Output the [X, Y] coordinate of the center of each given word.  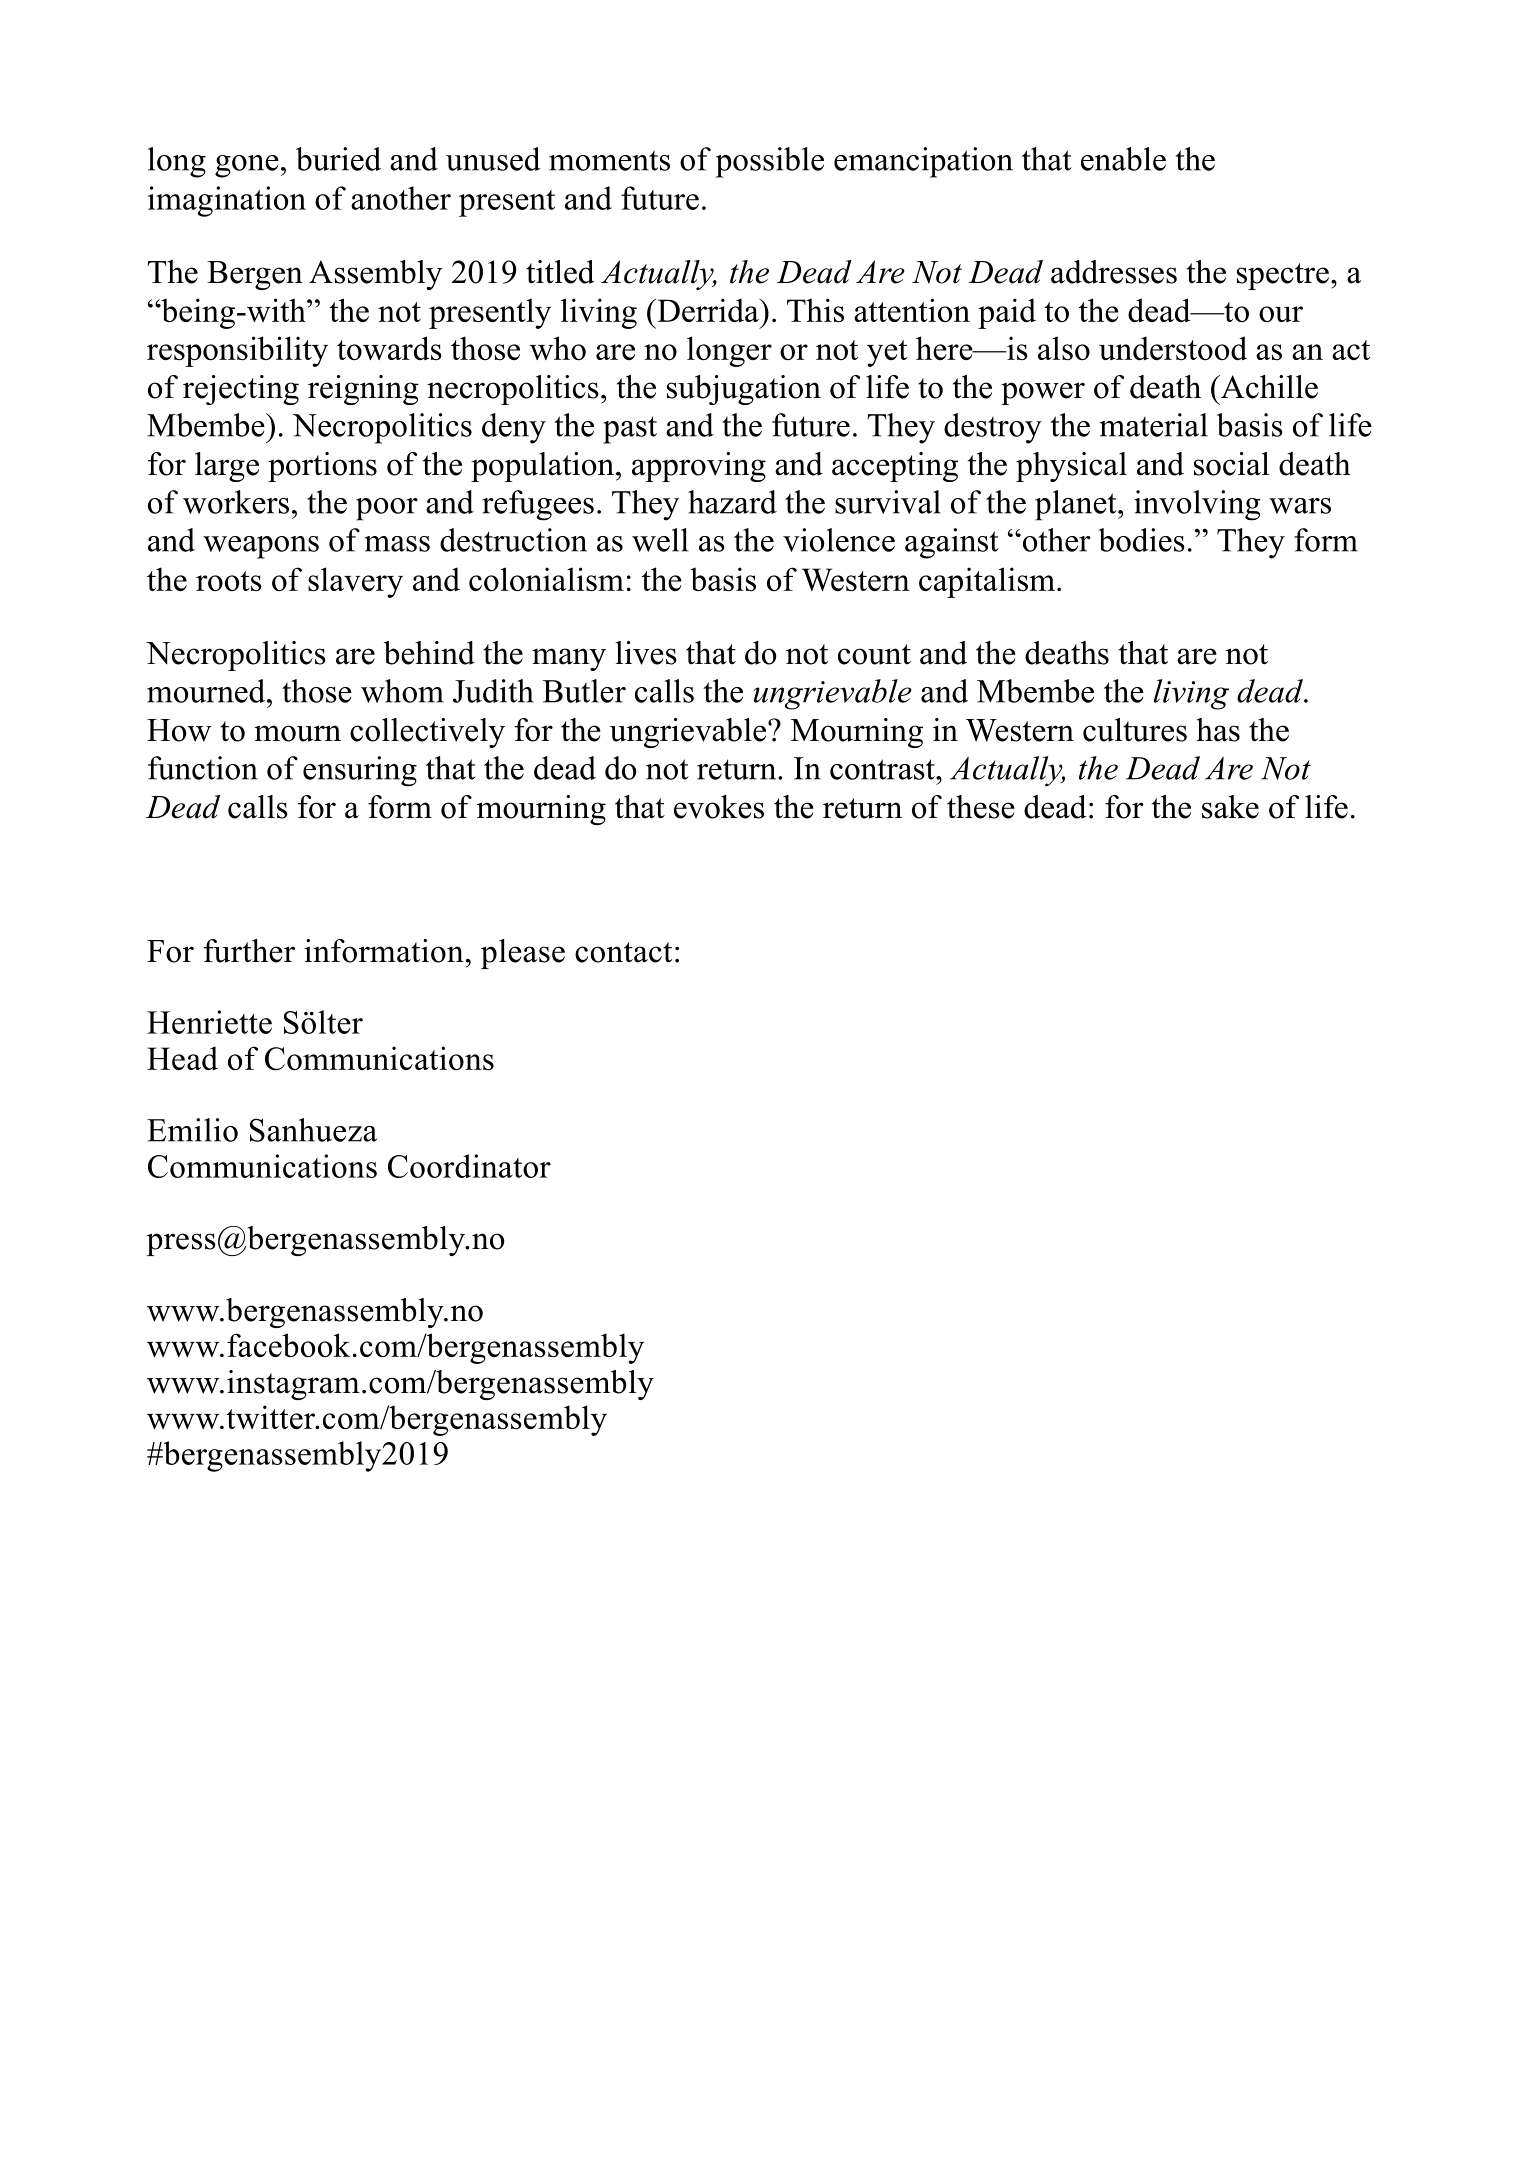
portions [322, 467]
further [249, 951]
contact [623, 952]
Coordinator [469, 1166]
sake [1230, 807]
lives [646, 653]
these [981, 807]
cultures [1135, 730]
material [1154, 425]
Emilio [192, 1130]
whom [402, 691]
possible [770, 162]
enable [1123, 159]
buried [338, 159]
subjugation [744, 390]
